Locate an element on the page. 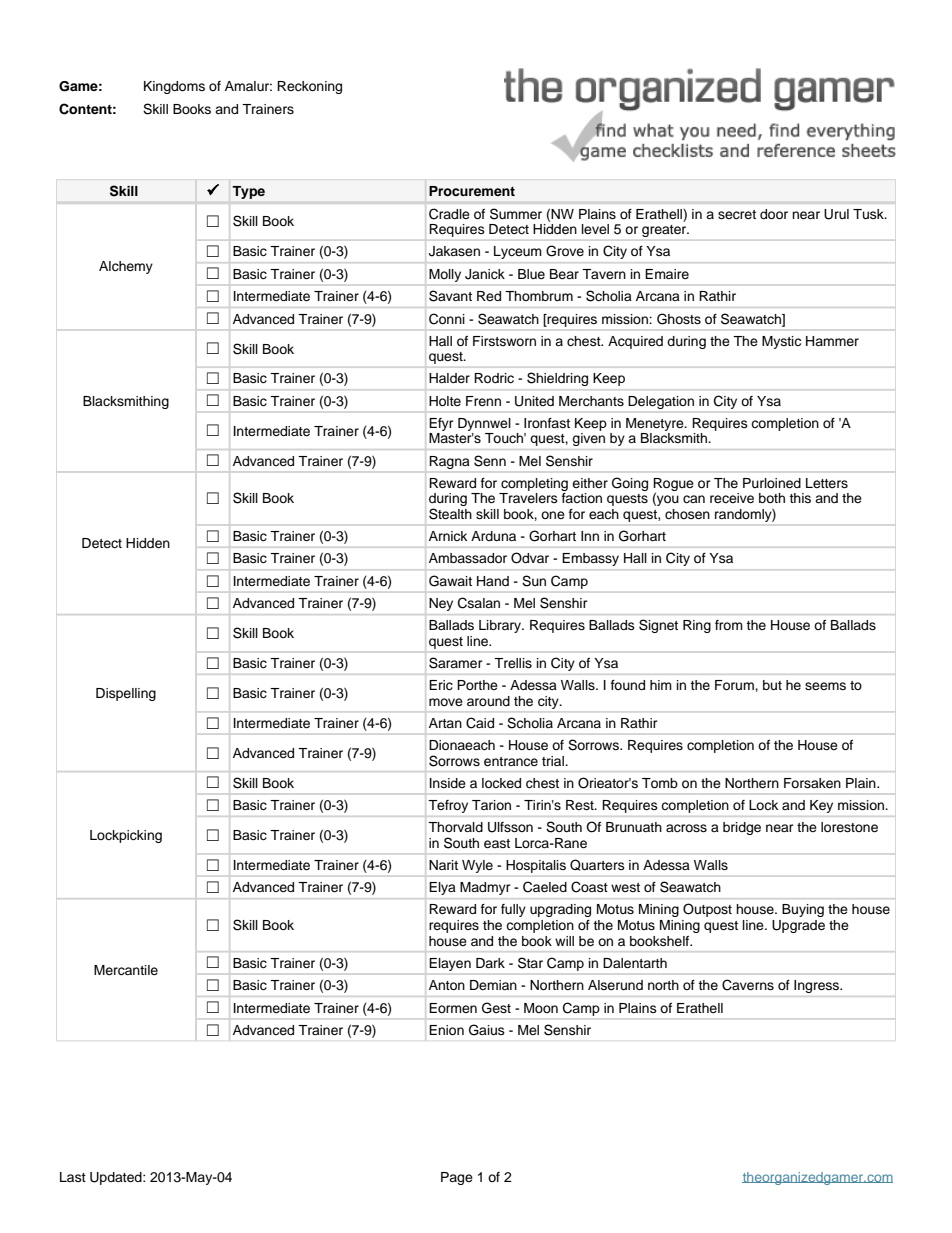 The height and width of the document is (1233, 952). Procurement is located at coordinates (472, 191).
